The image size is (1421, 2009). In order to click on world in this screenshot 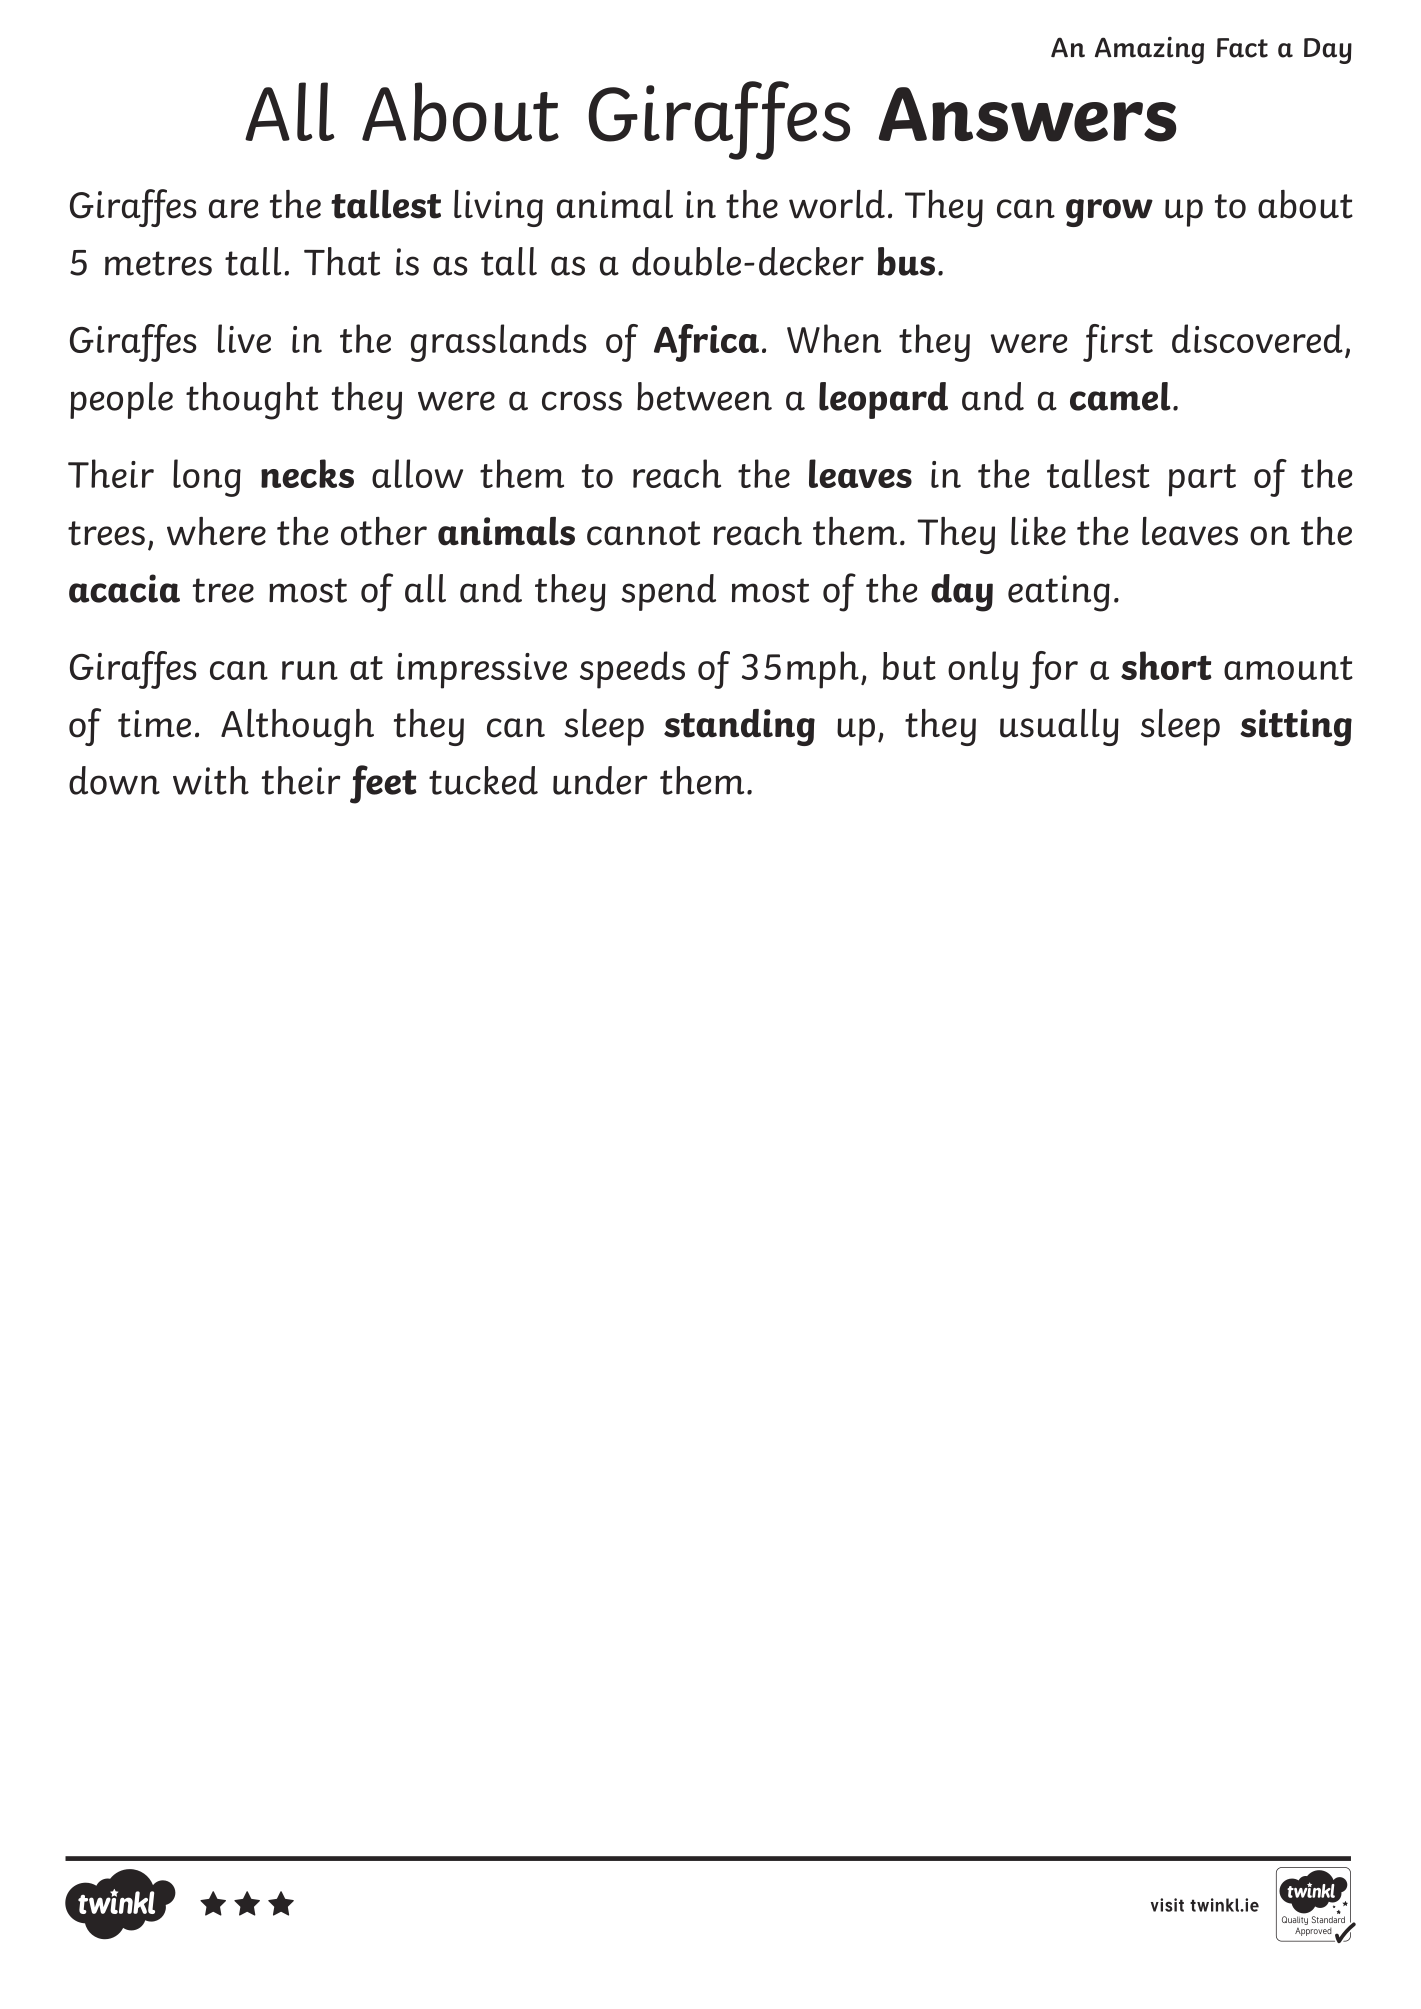, I will do `click(837, 204)`.
